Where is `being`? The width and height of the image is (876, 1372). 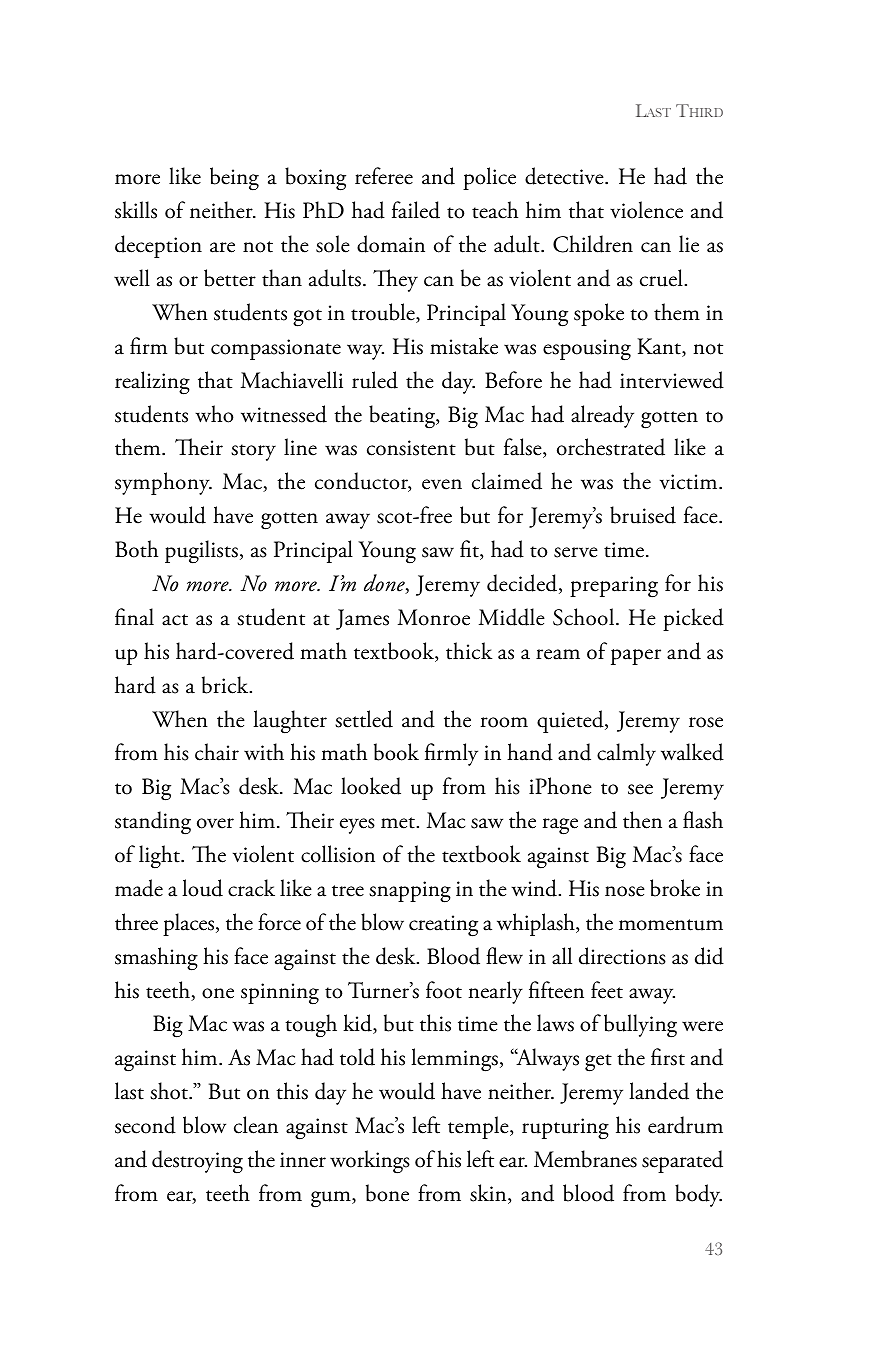
being is located at coordinates (234, 179).
